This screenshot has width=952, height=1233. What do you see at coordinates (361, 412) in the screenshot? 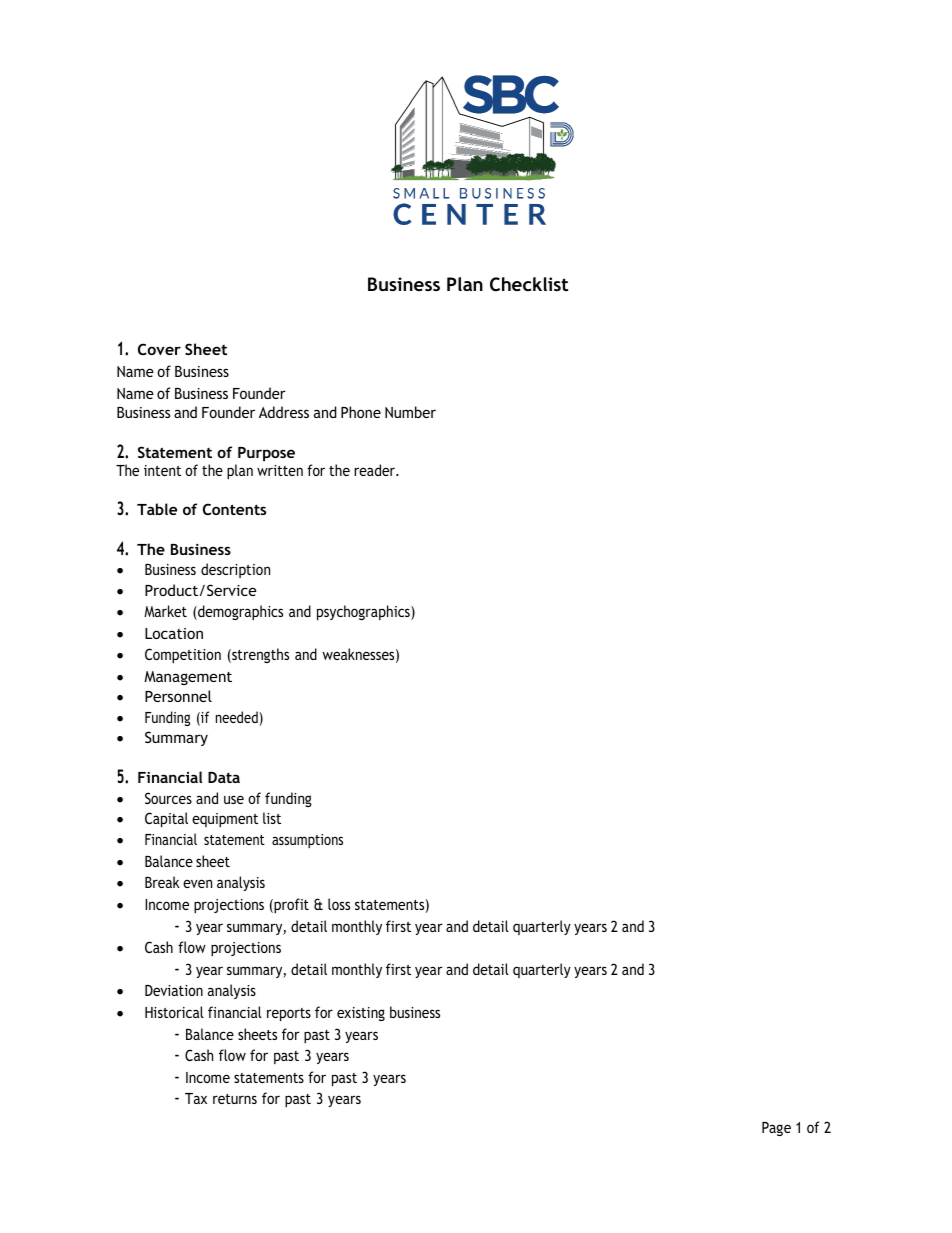
I see `Phone` at bounding box center [361, 412].
